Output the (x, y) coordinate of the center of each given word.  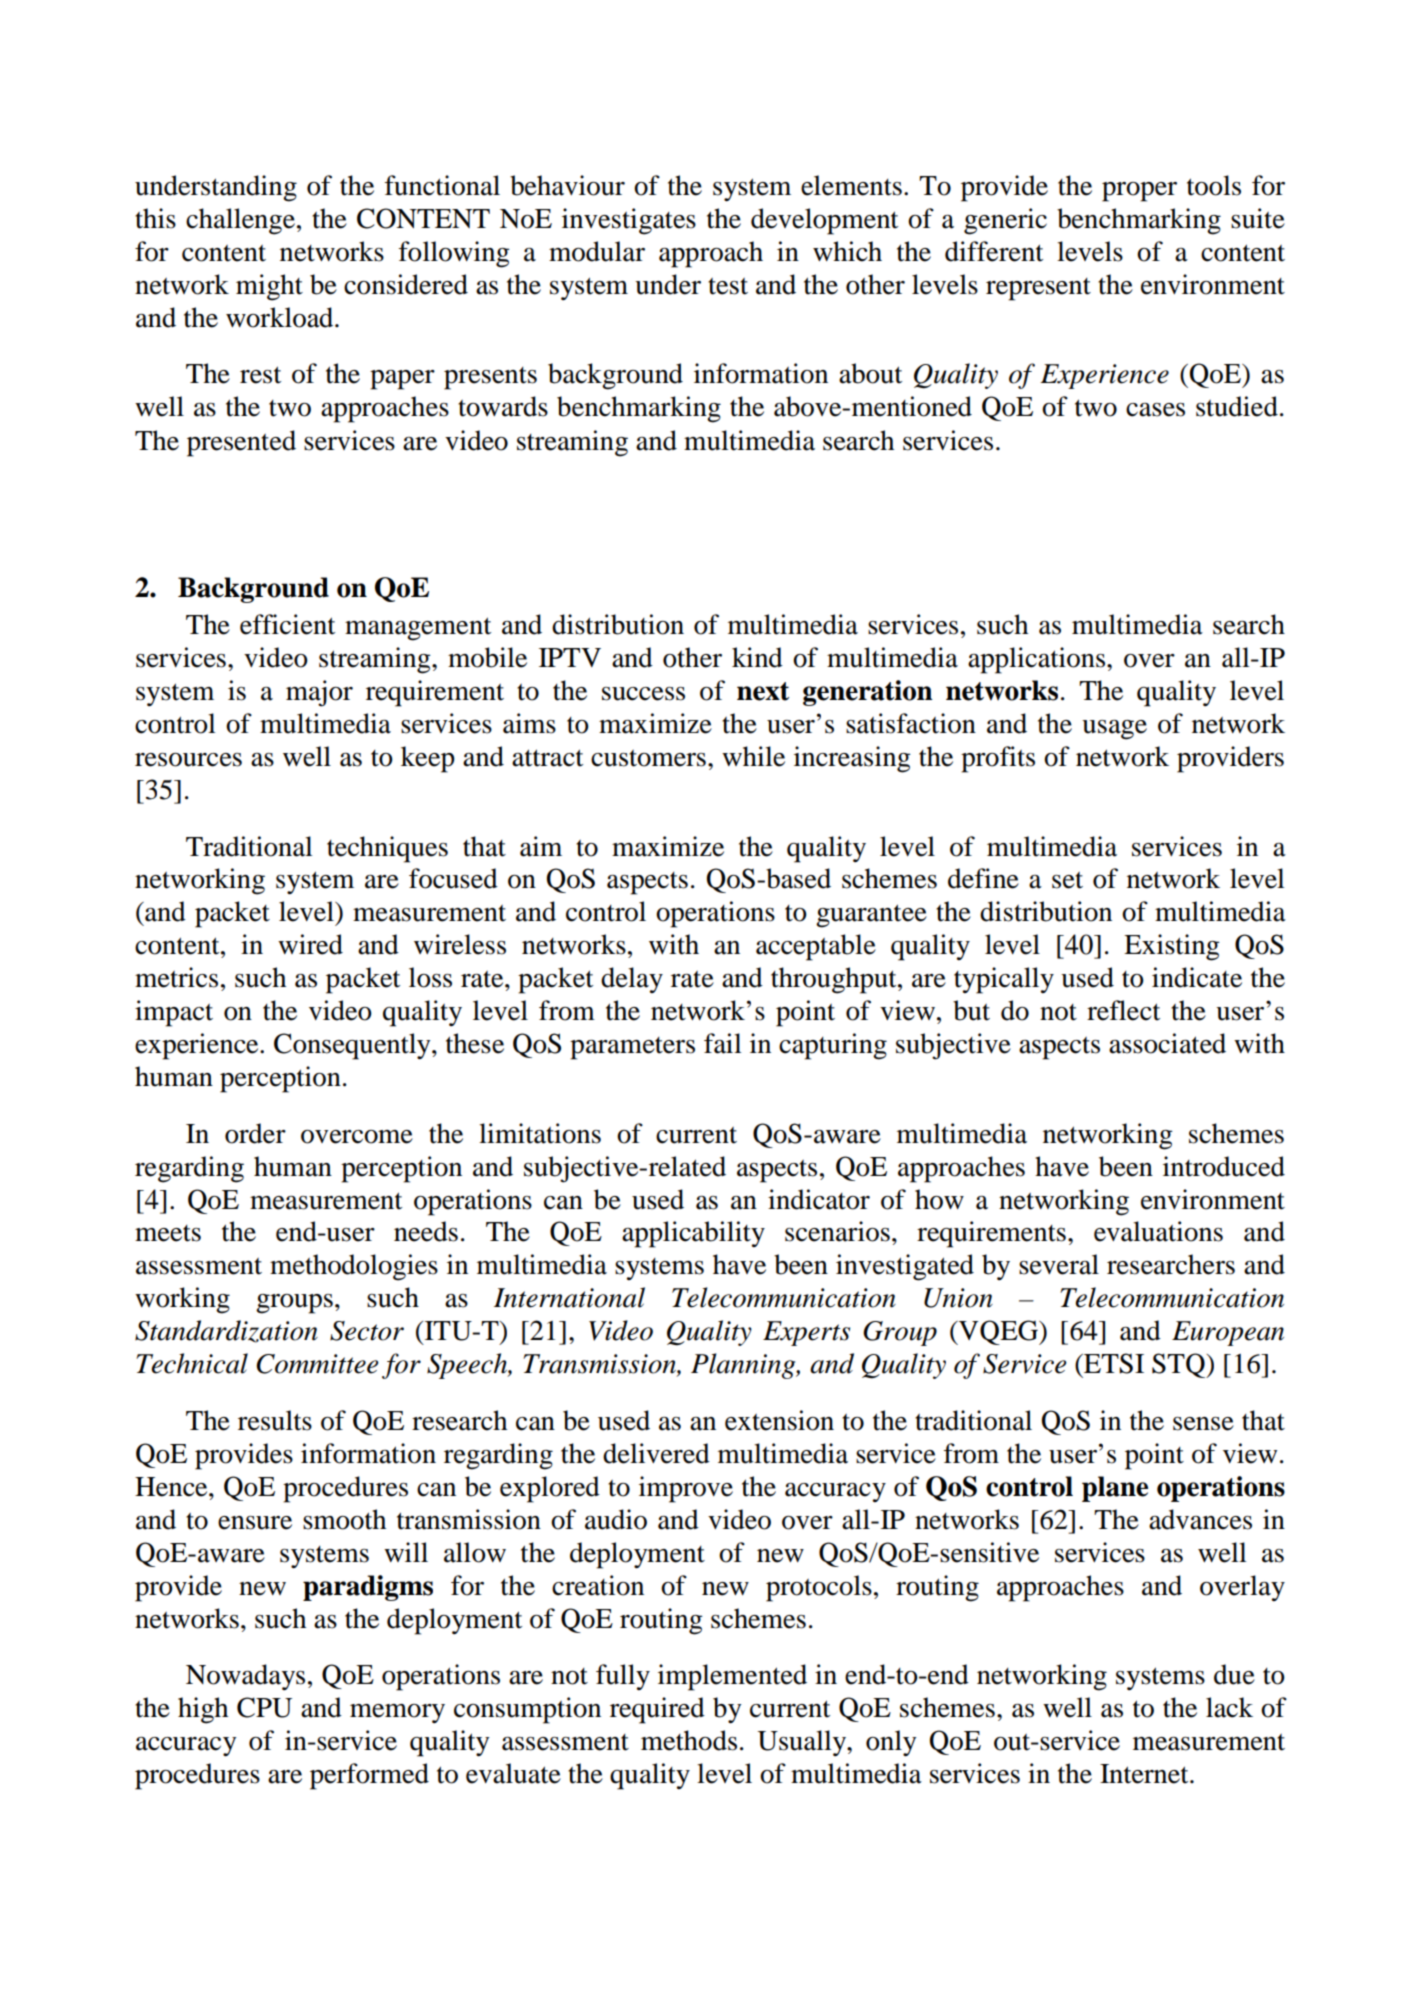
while (753, 756)
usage (1114, 730)
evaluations (1158, 1231)
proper (1139, 192)
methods (689, 1740)
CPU (264, 1707)
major (319, 693)
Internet (1145, 1774)
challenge (242, 221)
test (728, 286)
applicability (693, 1234)
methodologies (354, 1267)
